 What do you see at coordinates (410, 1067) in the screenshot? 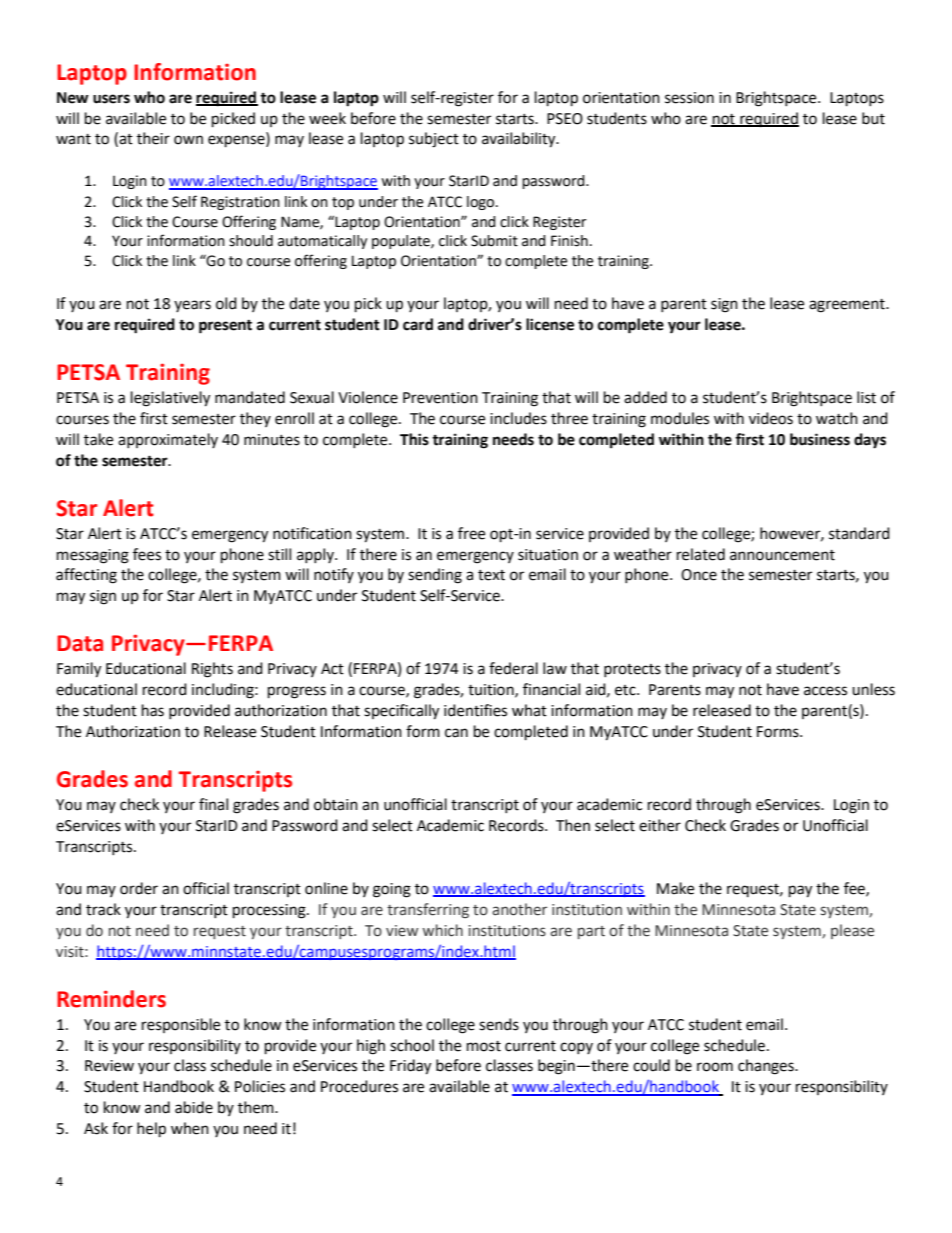
I see `Friday` at bounding box center [410, 1067].
